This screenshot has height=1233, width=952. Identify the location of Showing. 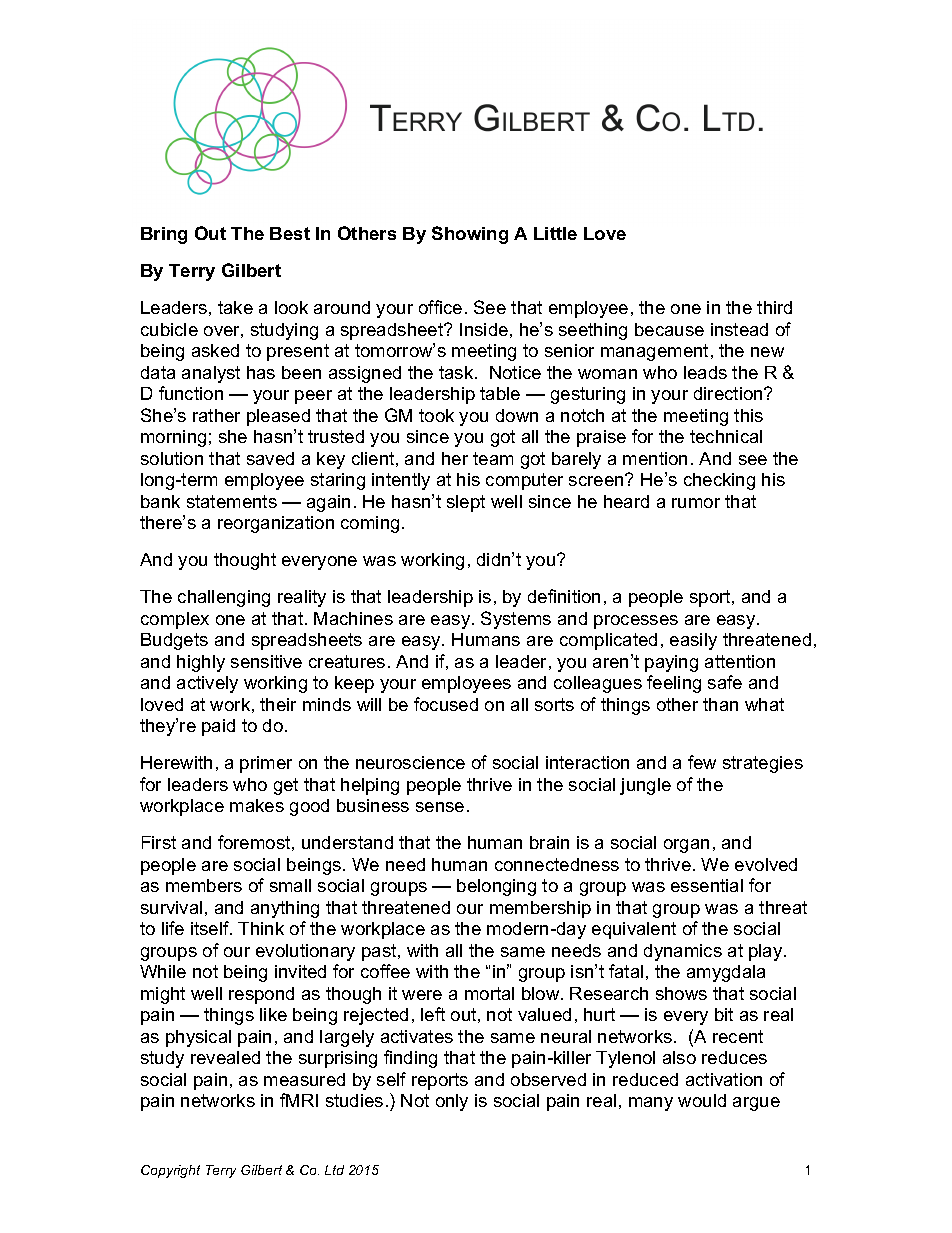
(470, 235).
